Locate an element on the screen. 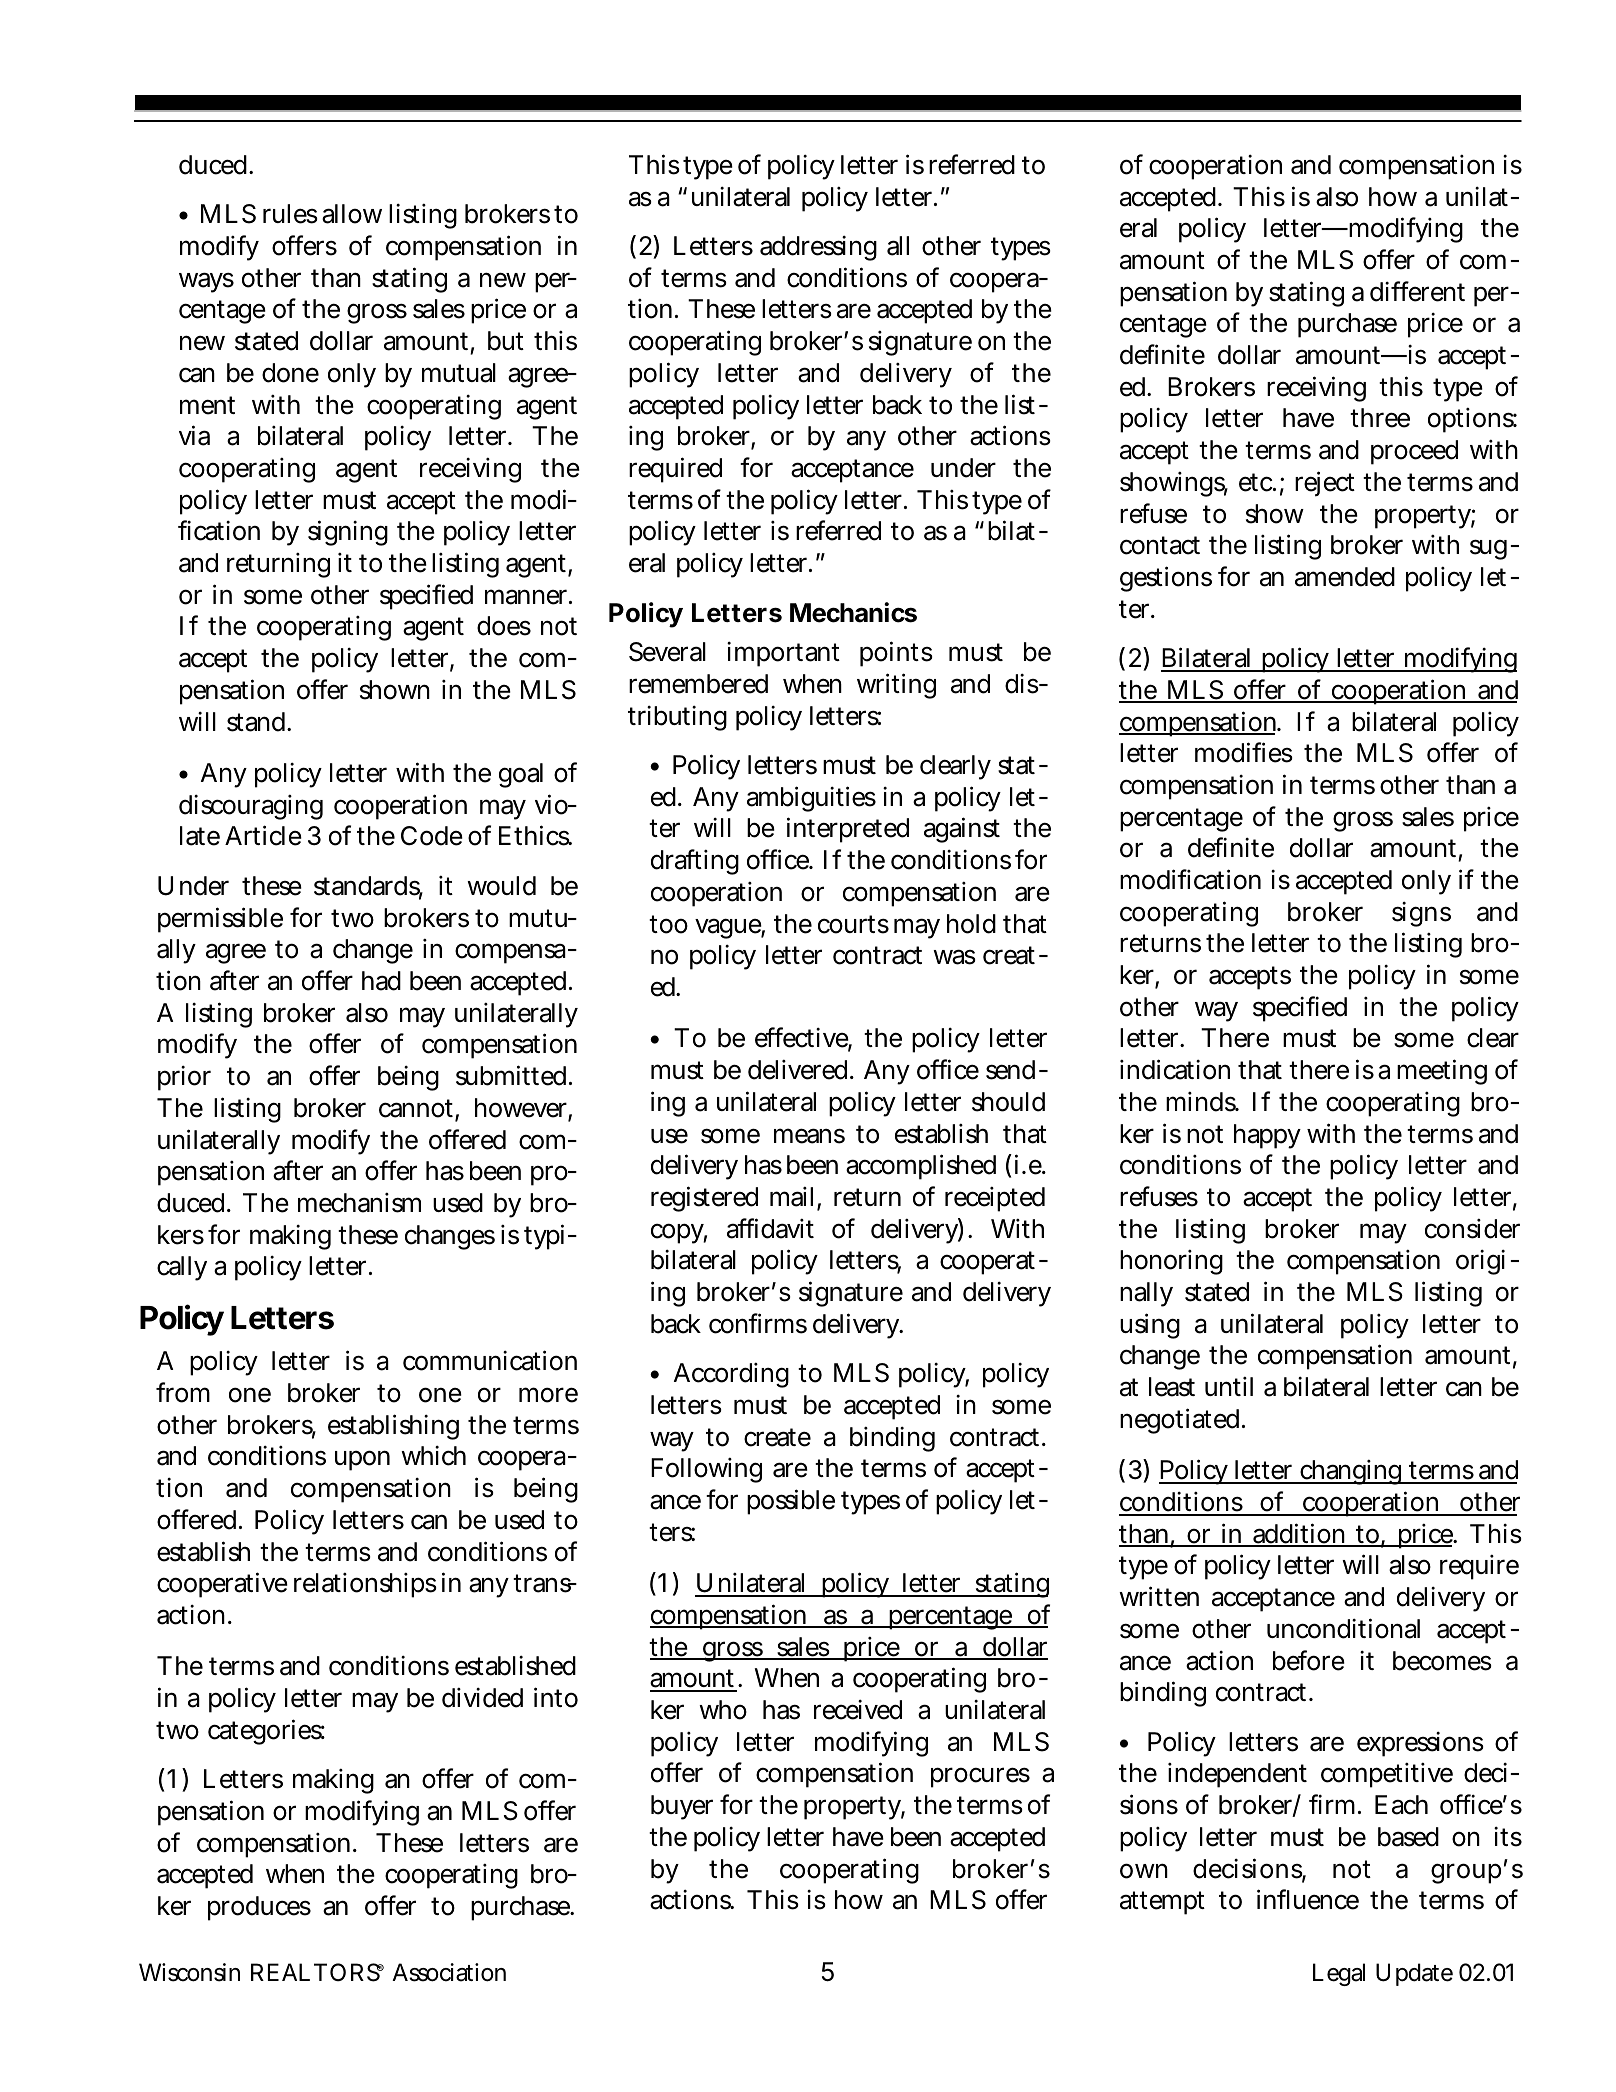  upon is located at coordinates (362, 1461).
